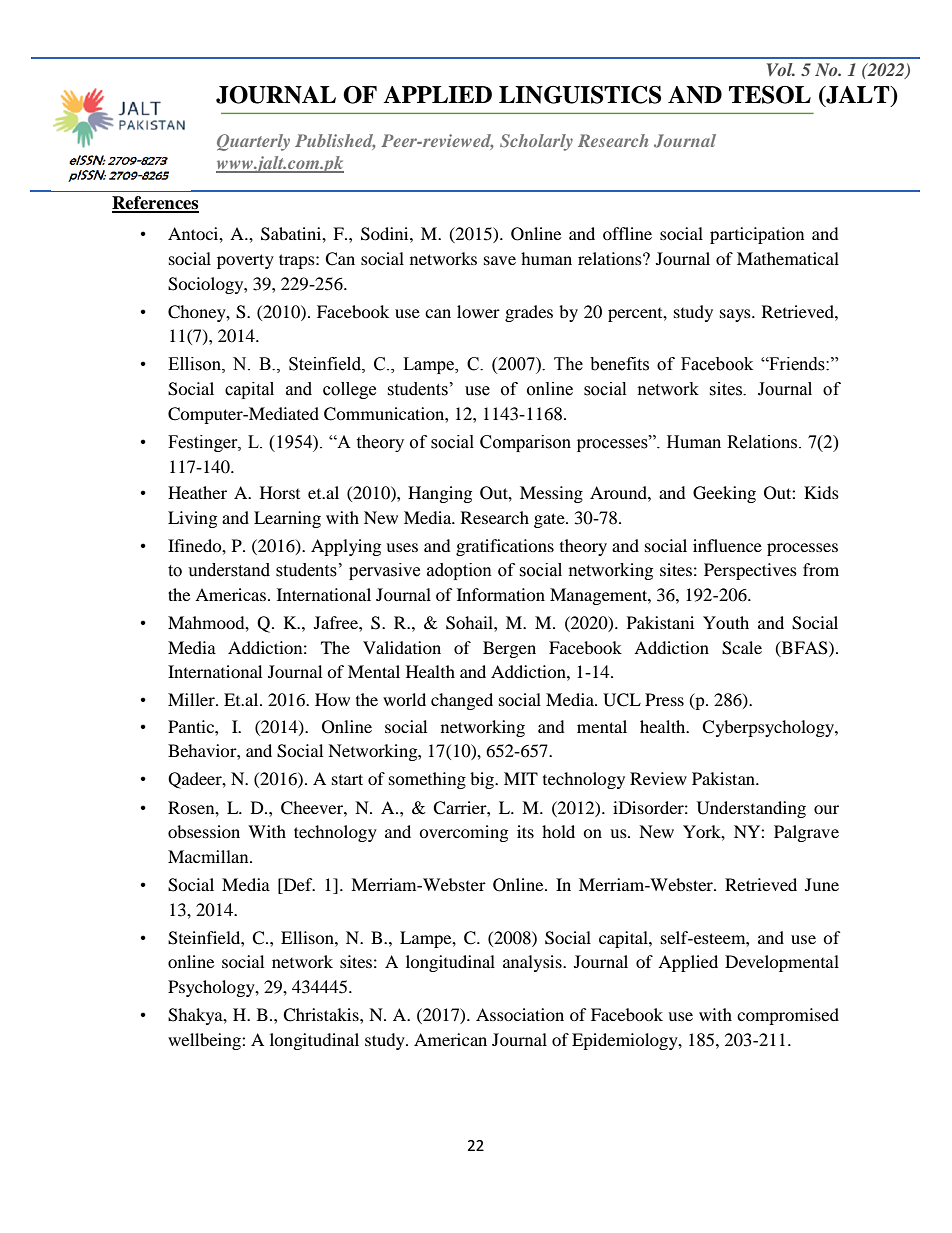 The width and height of the screenshot is (952, 1233). What do you see at coordinates (253, 142) in the screenshot?
I see `Quarterly` at bounding box center [253, 142].
